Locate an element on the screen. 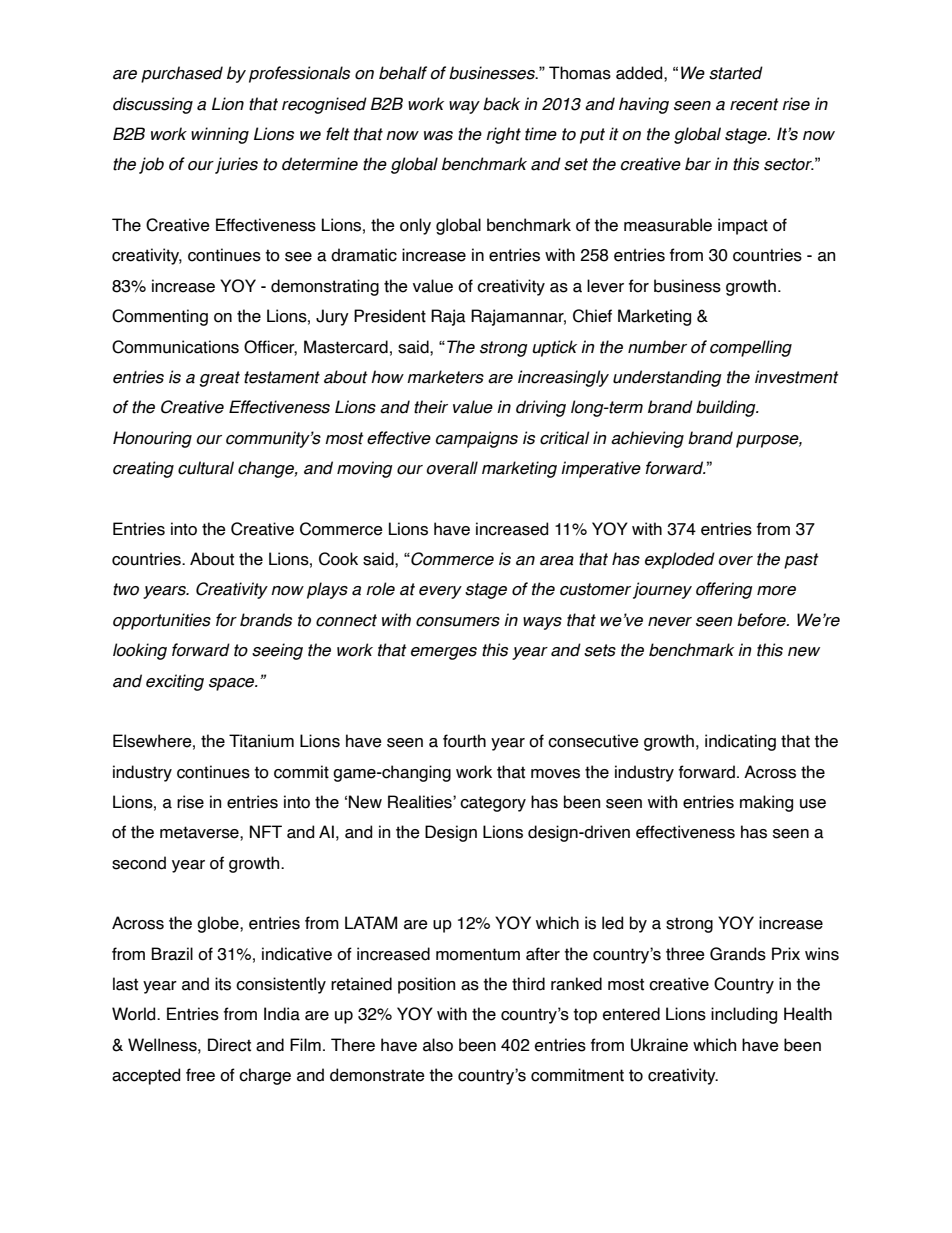 The height and width of the screenshot is (1233, 952). every is located at coordinates (440, 592).
